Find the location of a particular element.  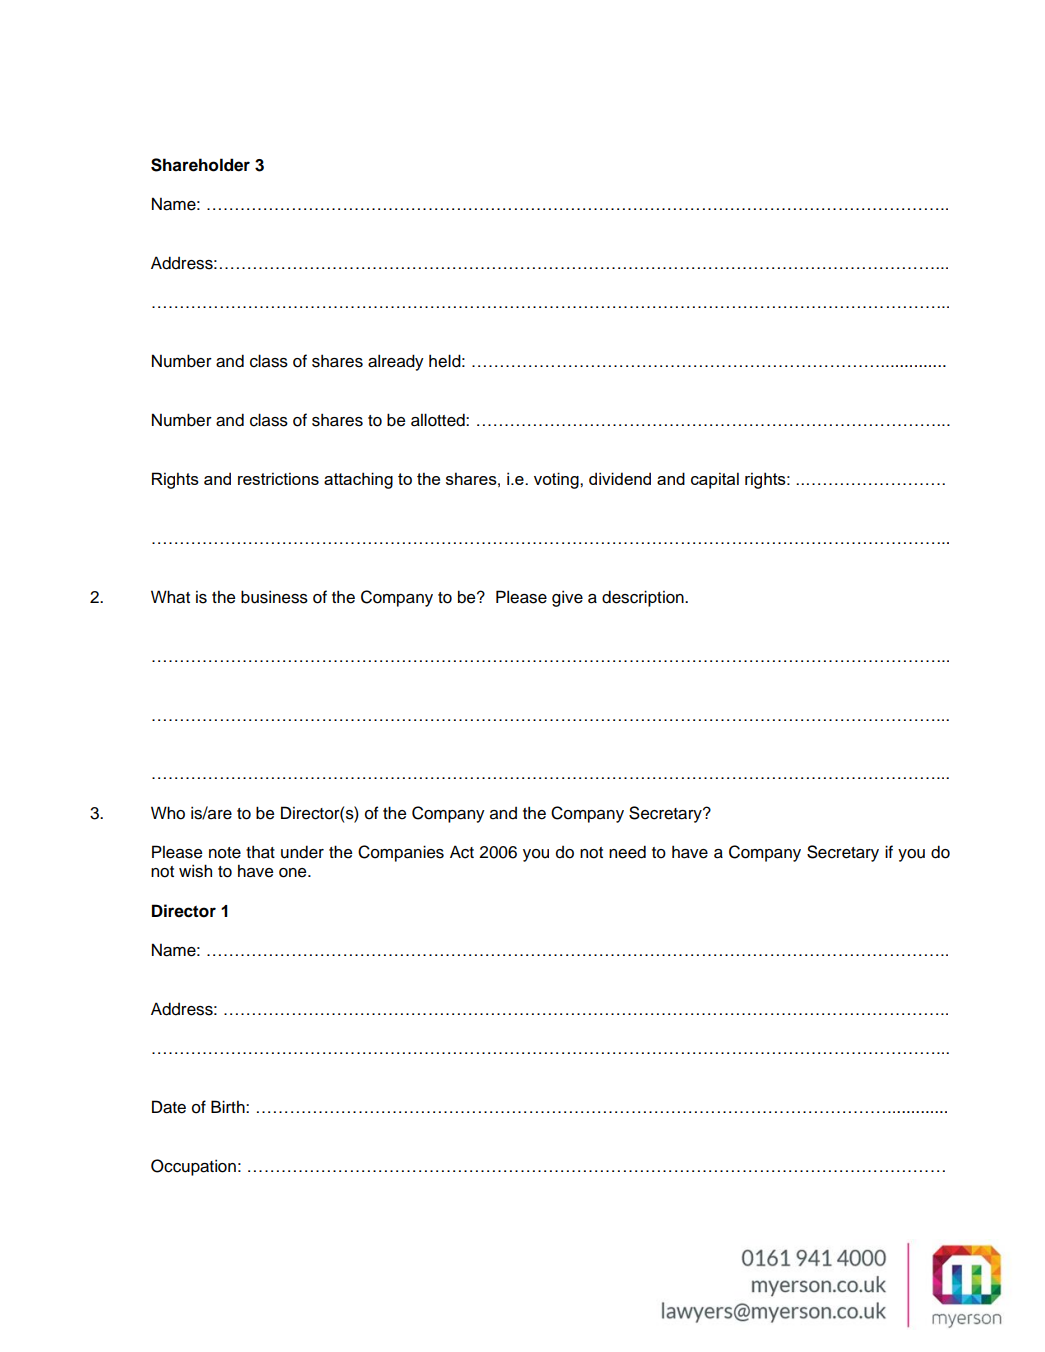

dividend is located at coordinates (620, 478).
